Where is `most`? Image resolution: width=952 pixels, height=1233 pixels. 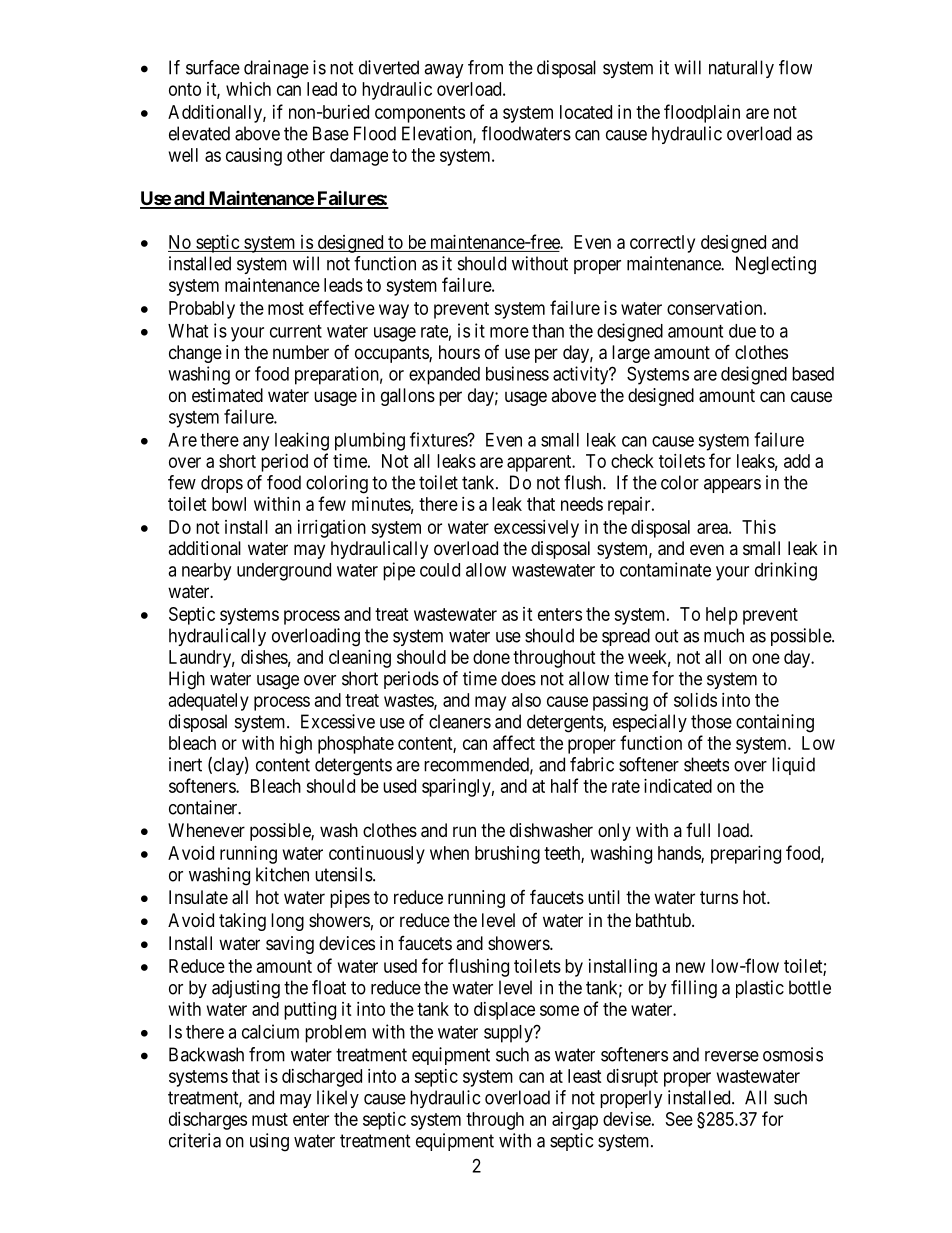 most is located at coordinates (286, 308).
